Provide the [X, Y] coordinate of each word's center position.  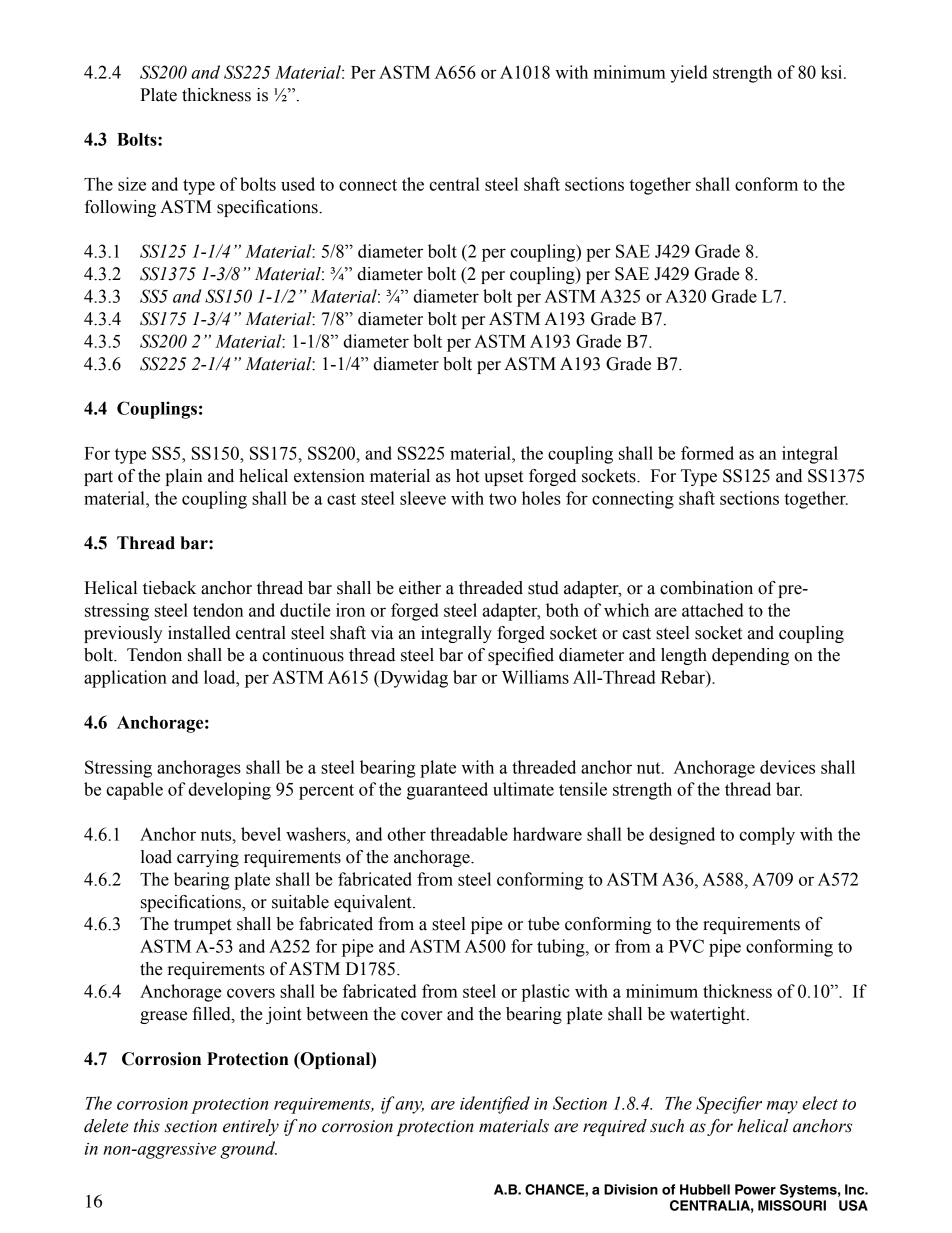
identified [495, 1105]
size [132, 184]
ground [248, 1150]
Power [755, 1189]
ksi [833, 72]
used [298, 184]
